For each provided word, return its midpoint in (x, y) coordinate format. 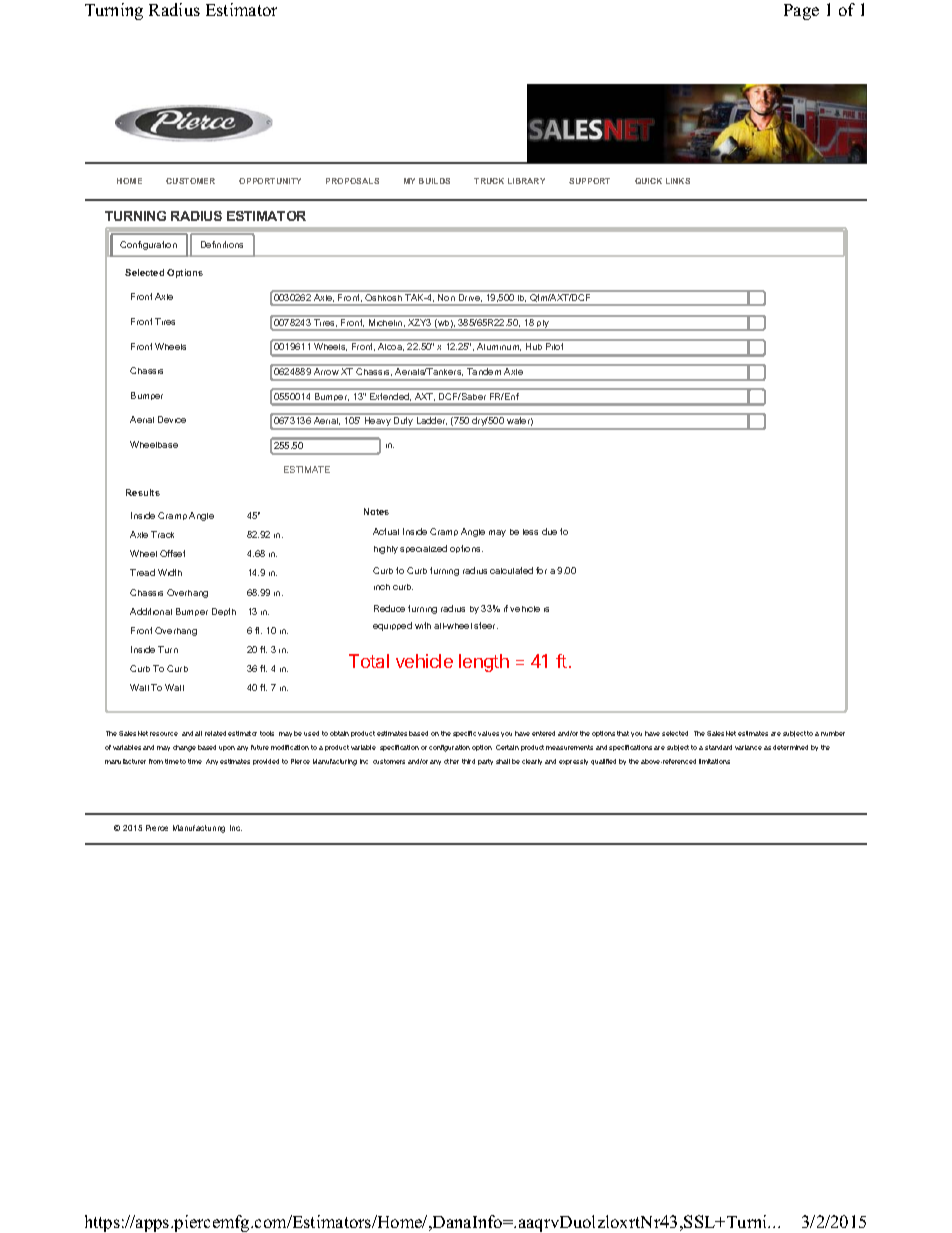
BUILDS (434, 181)
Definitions (222, 244)
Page (801, 12)
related (215, 733)
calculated (511, 570)
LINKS (678, 181)
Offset (172, 553)
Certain (507, 747)
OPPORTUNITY (270, 181)
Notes (376, 511)
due (549, 531)
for (541, 570)
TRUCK (489, 181)
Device (172, 419)
